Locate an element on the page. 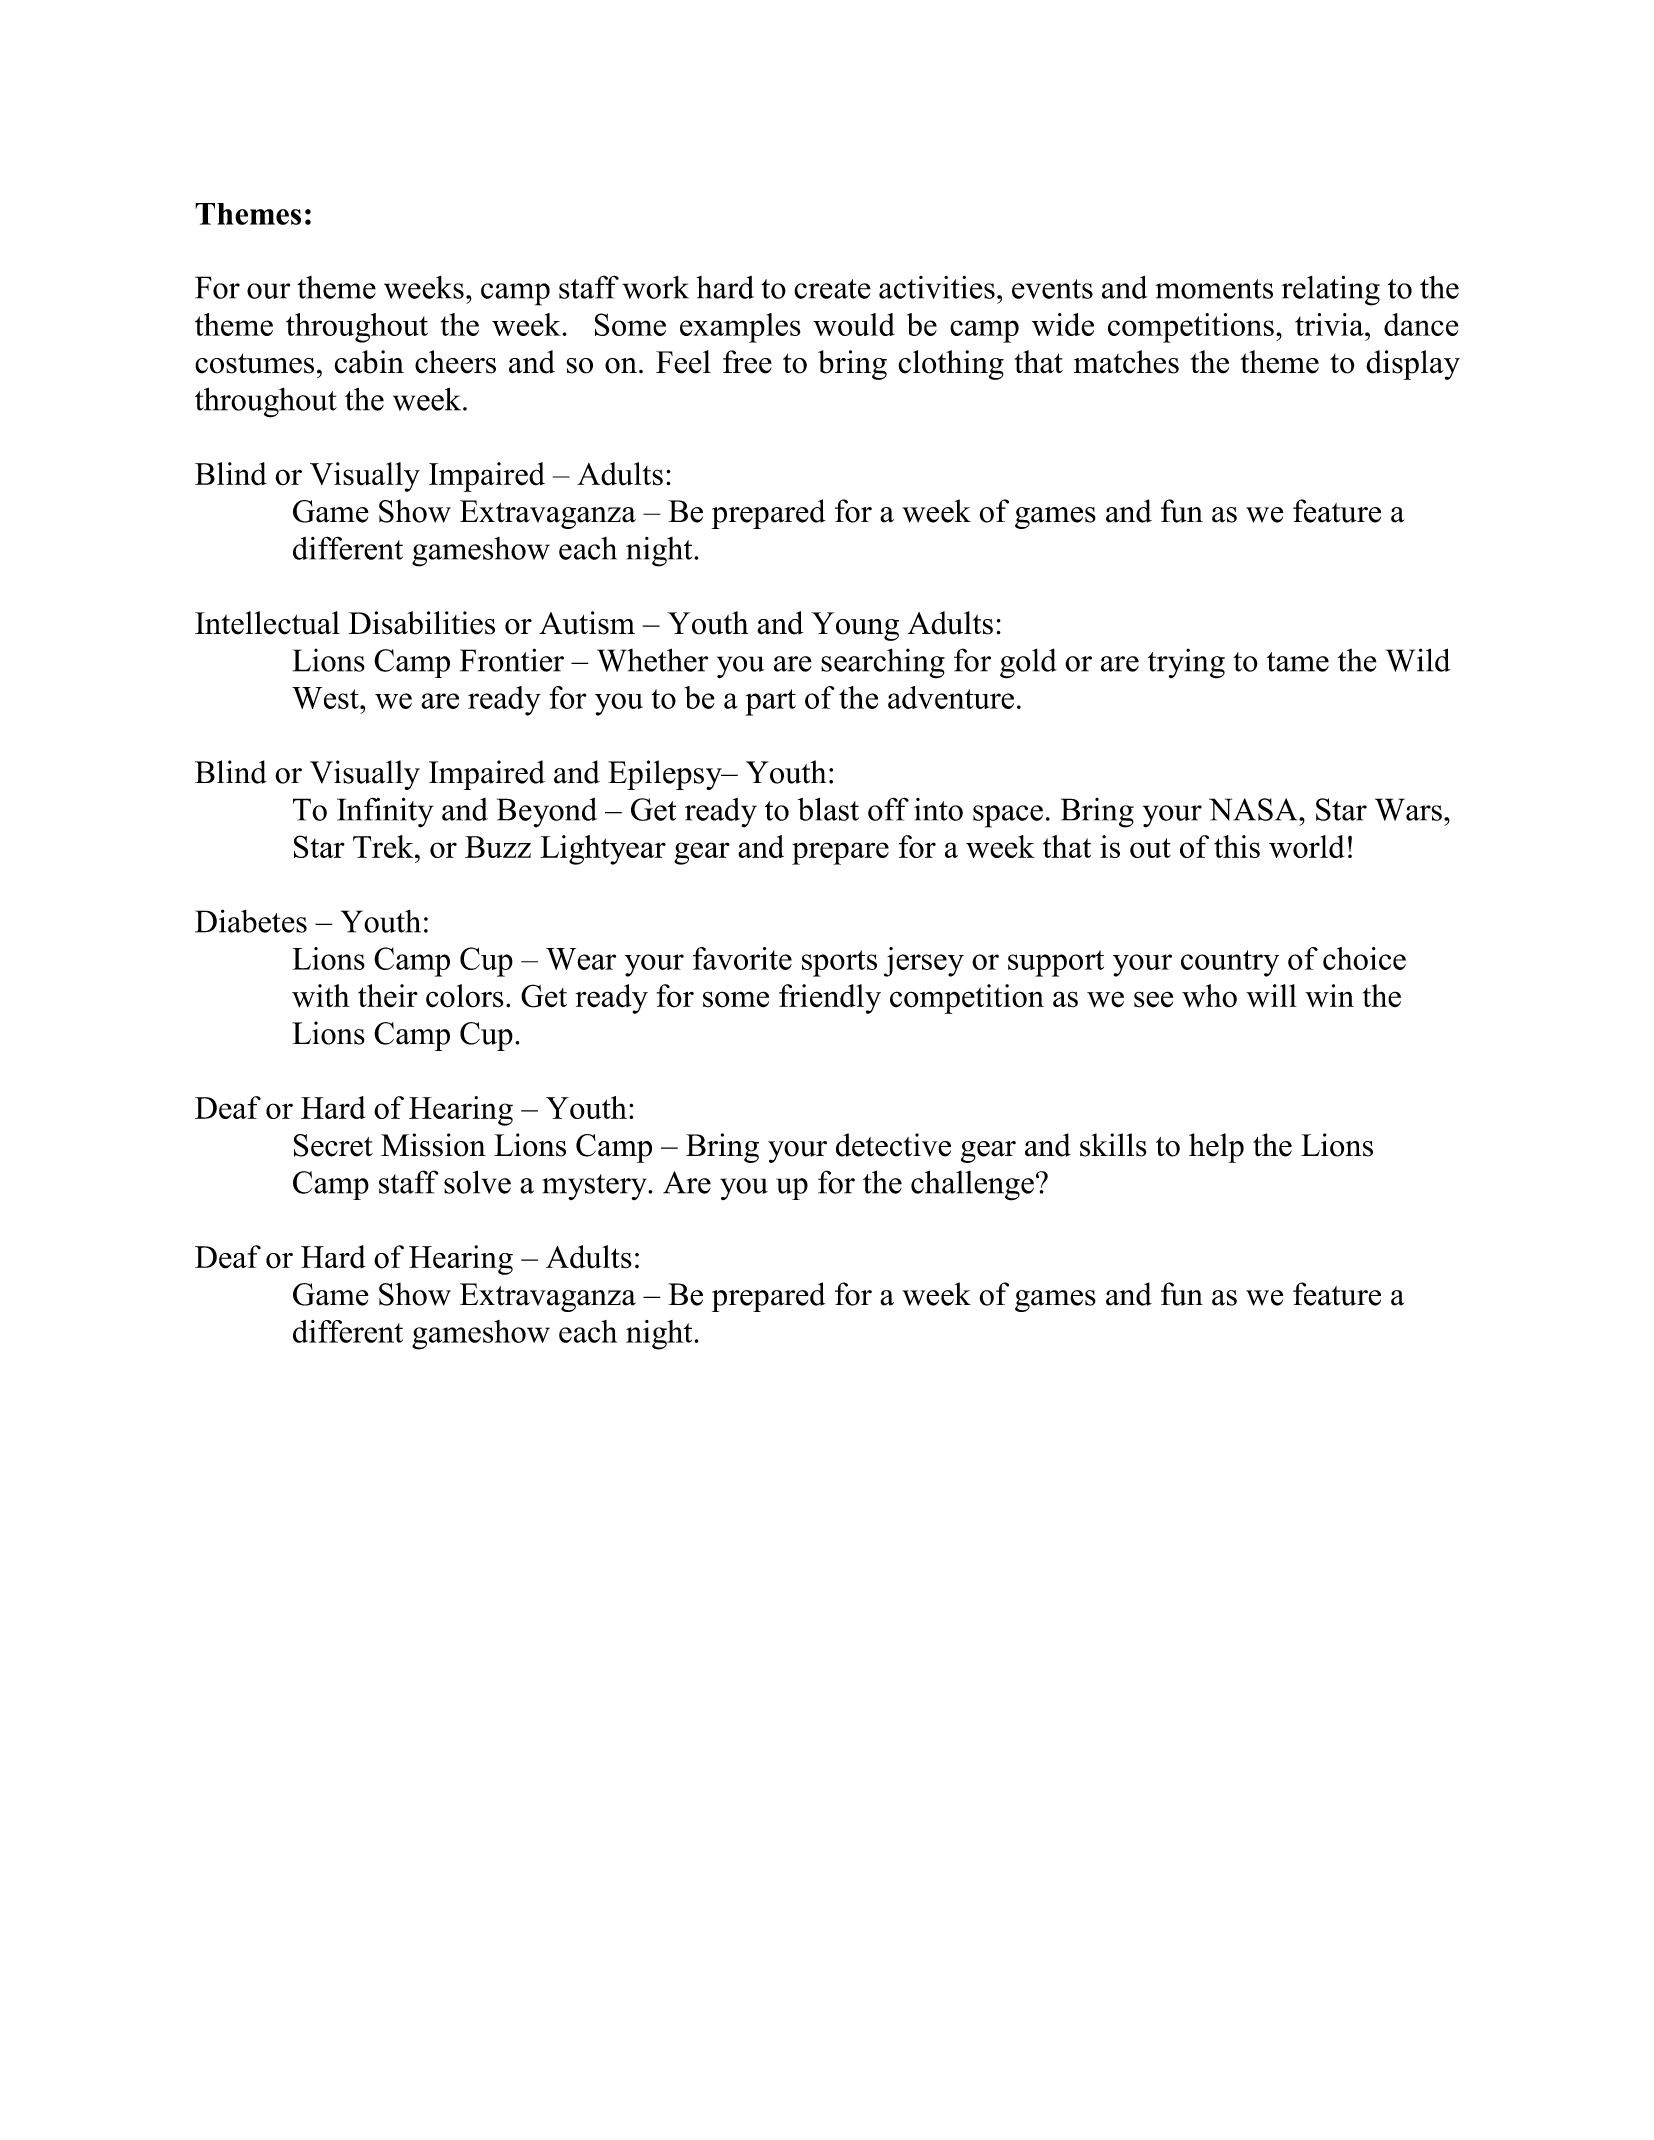 Image resolution: width=1654 pixels, height=2140 pixels. Disabilities is located at coordinates (422, 623).
